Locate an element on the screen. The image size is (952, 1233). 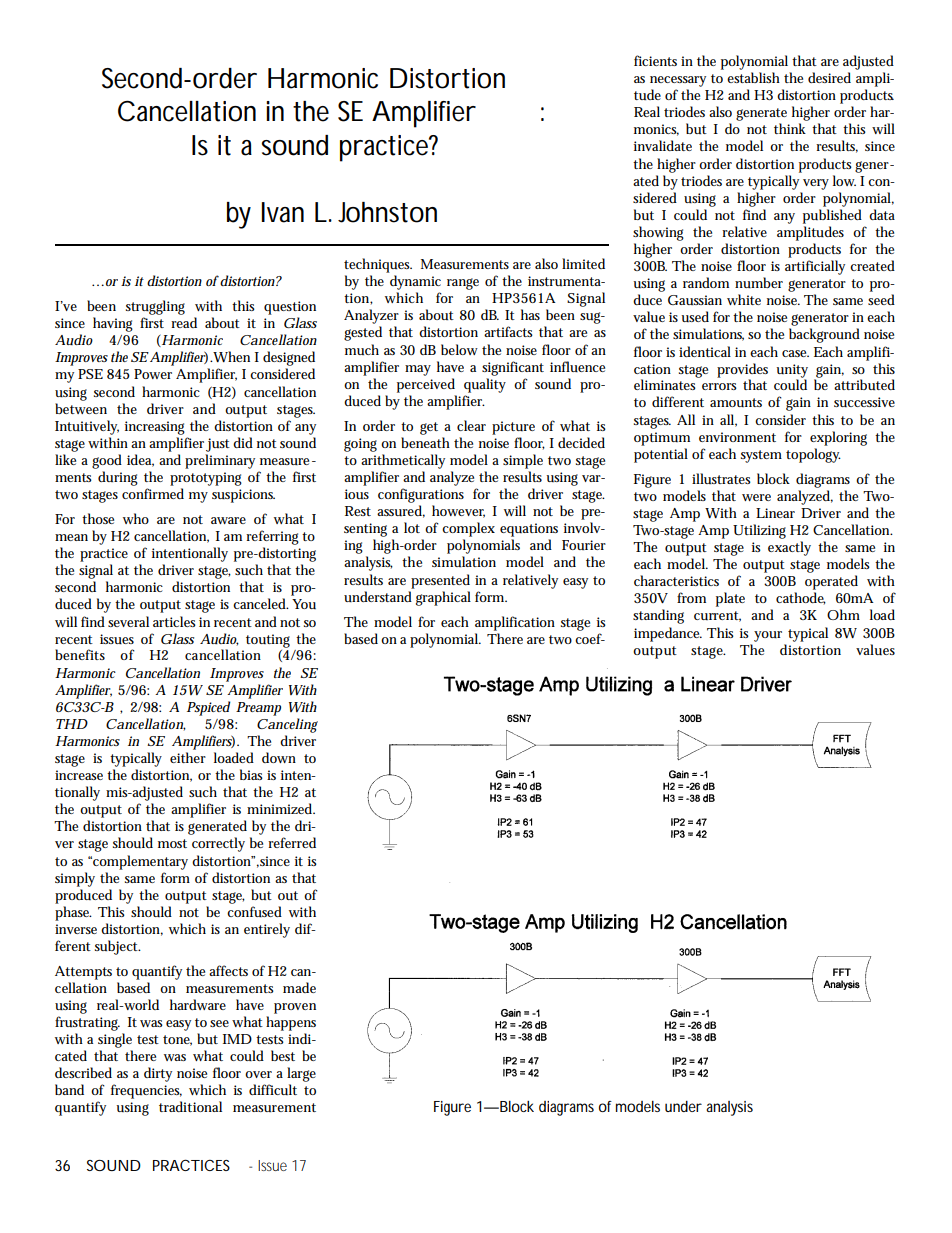
Johnston is located at coordinates (387, 212).
